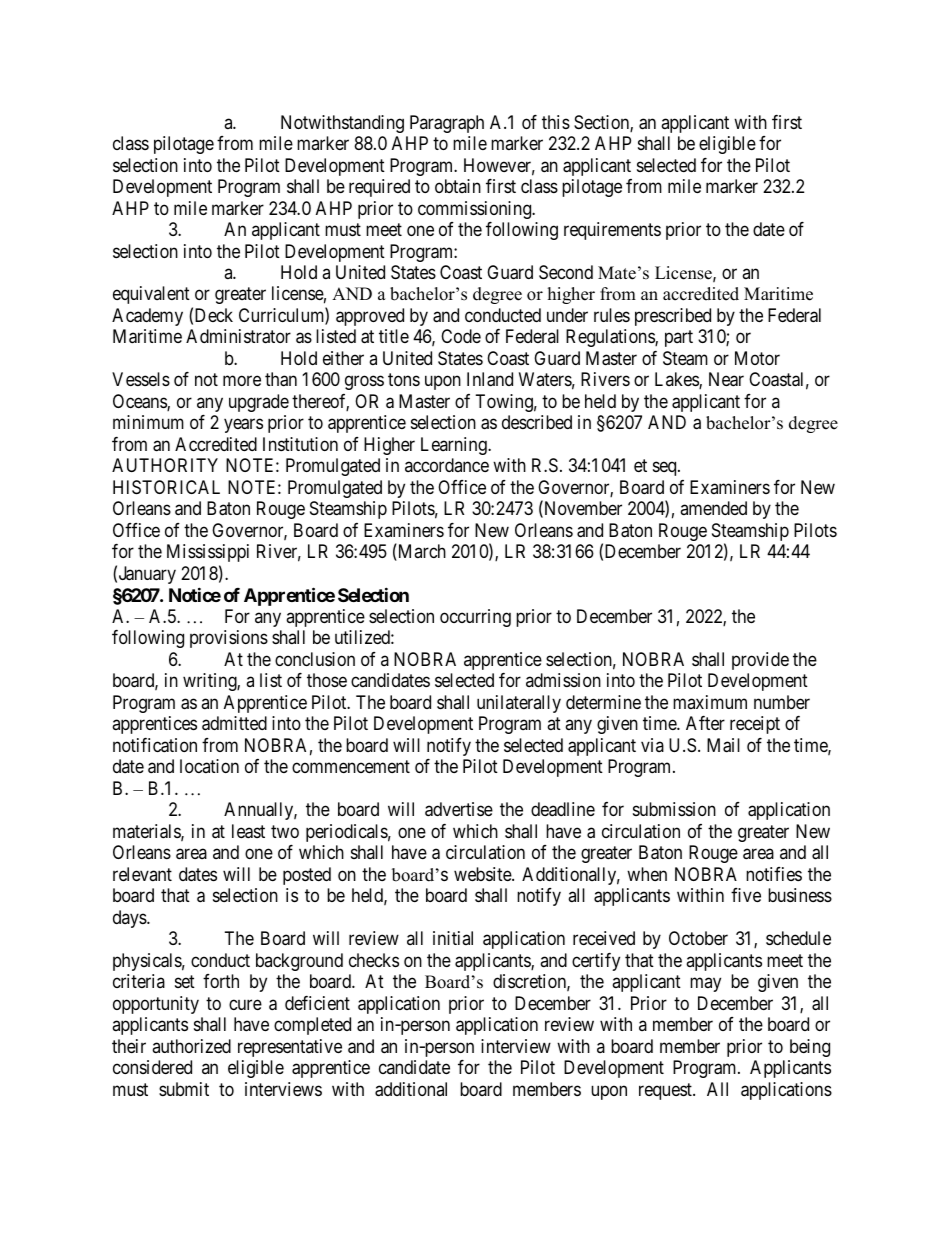  I want to click on amended, so click(713, 508).
